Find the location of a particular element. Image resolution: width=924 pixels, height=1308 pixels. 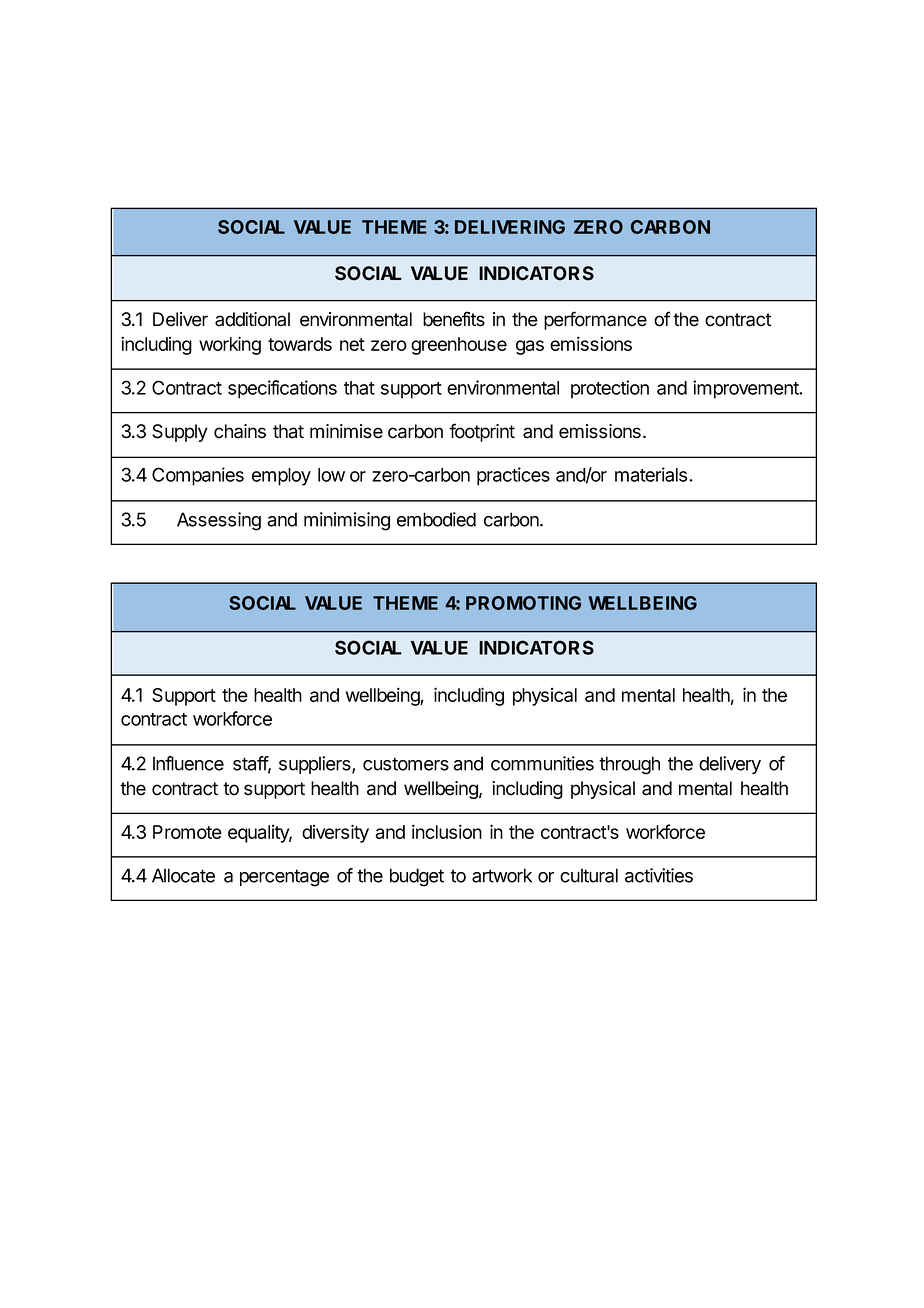

practices is located at coordinates (513, 476).
